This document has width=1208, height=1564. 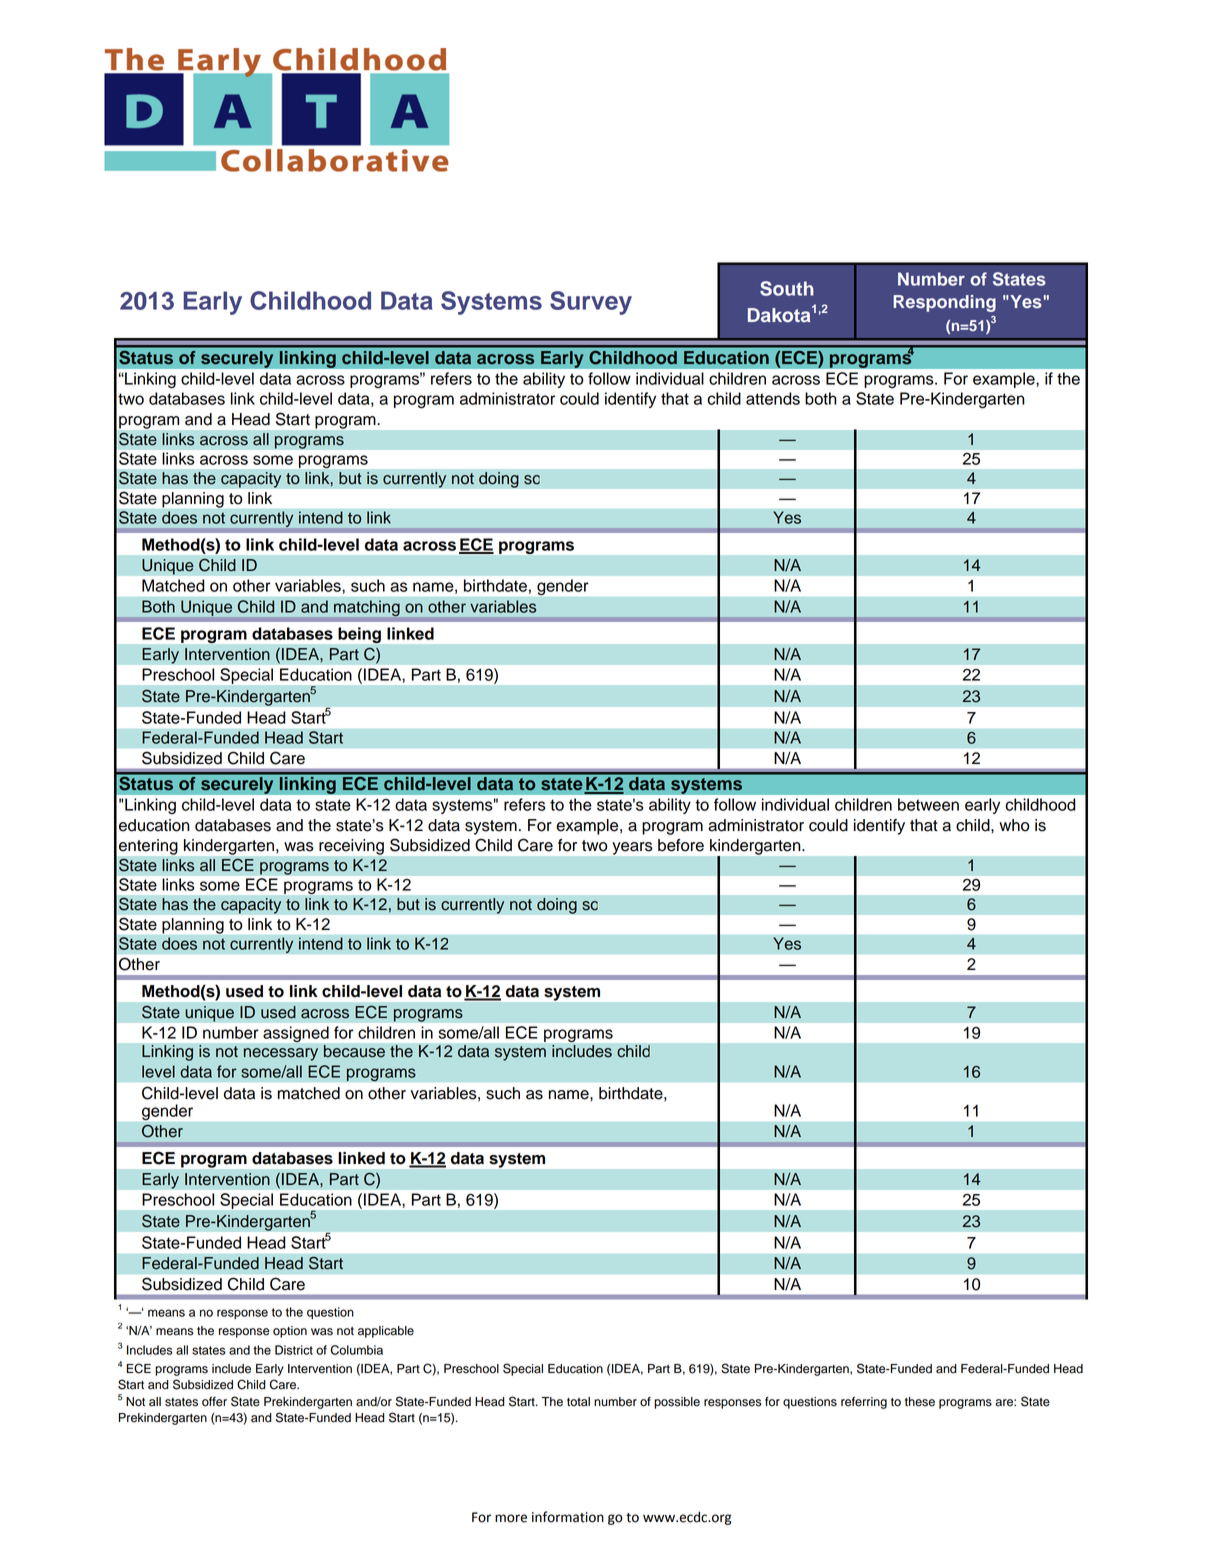 What do you see at coordinates (920, 1402) in the document?
I see `these` at bounding box center [920, 1402].
